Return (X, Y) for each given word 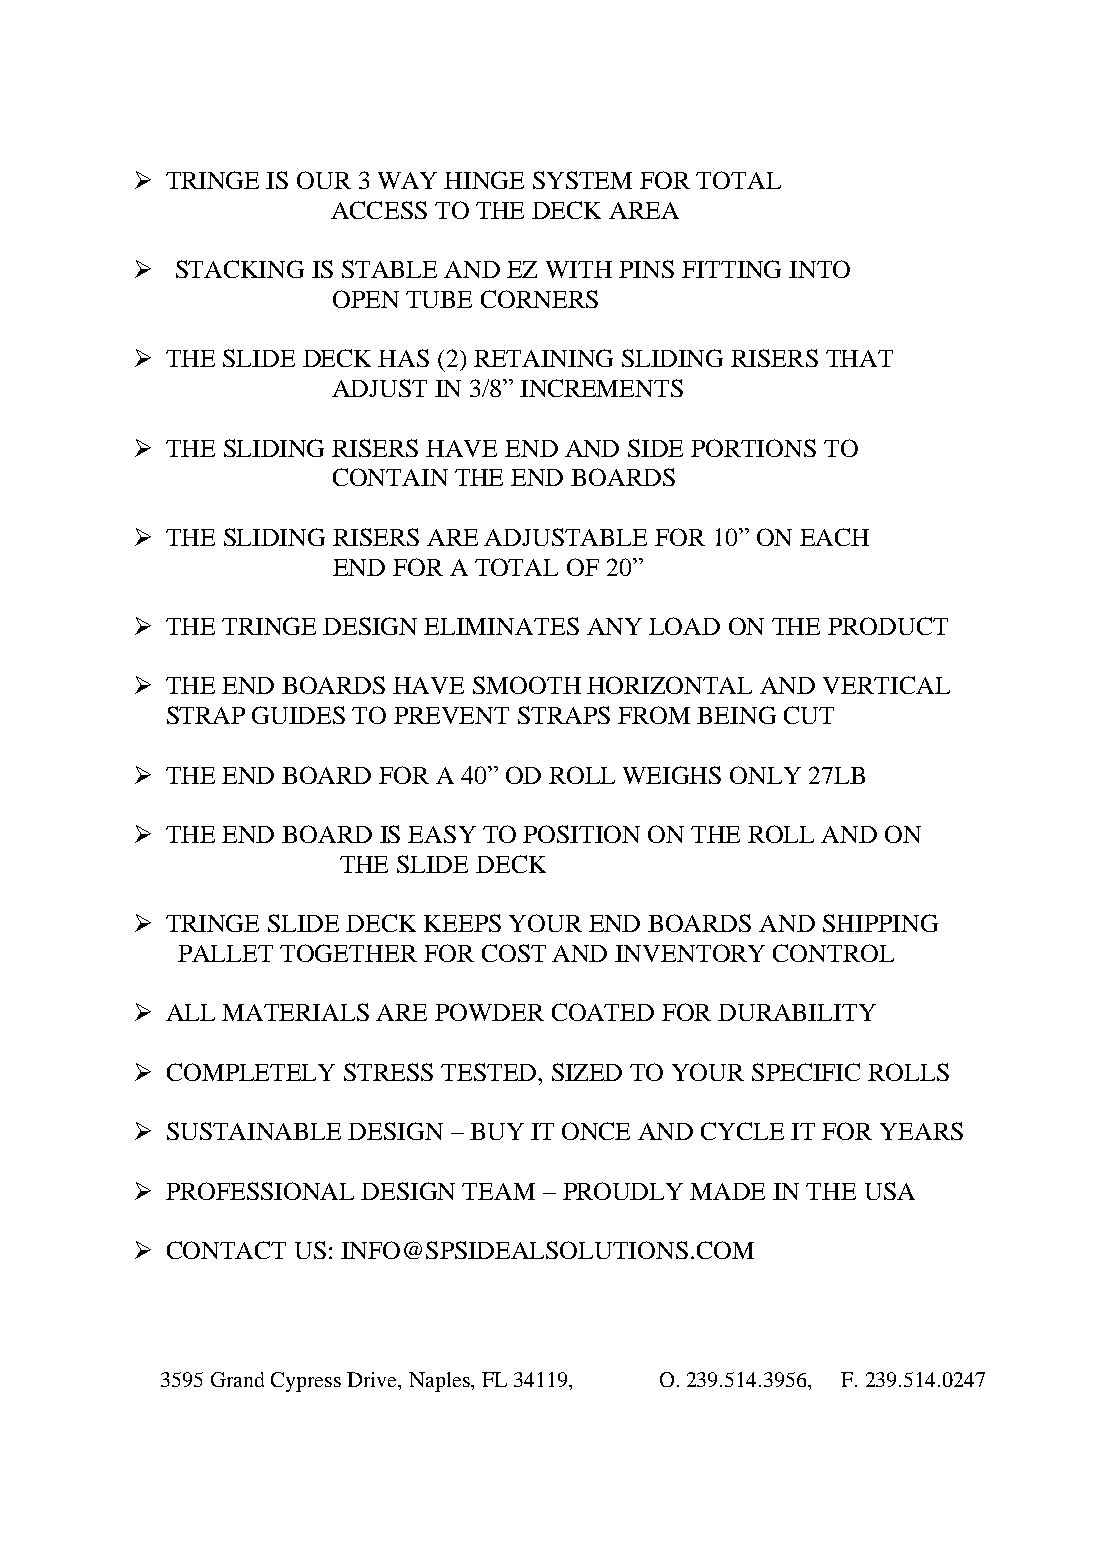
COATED (603, 1012)
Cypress (306, 1382)
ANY (614, 626)
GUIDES (298, 715)
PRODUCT (888, 626)
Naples (440, 1382)
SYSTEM (582, 180)
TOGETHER (348, 953)
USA (890, 1191)
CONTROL (833, 953)
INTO (819, 269)
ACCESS (379, 210)
